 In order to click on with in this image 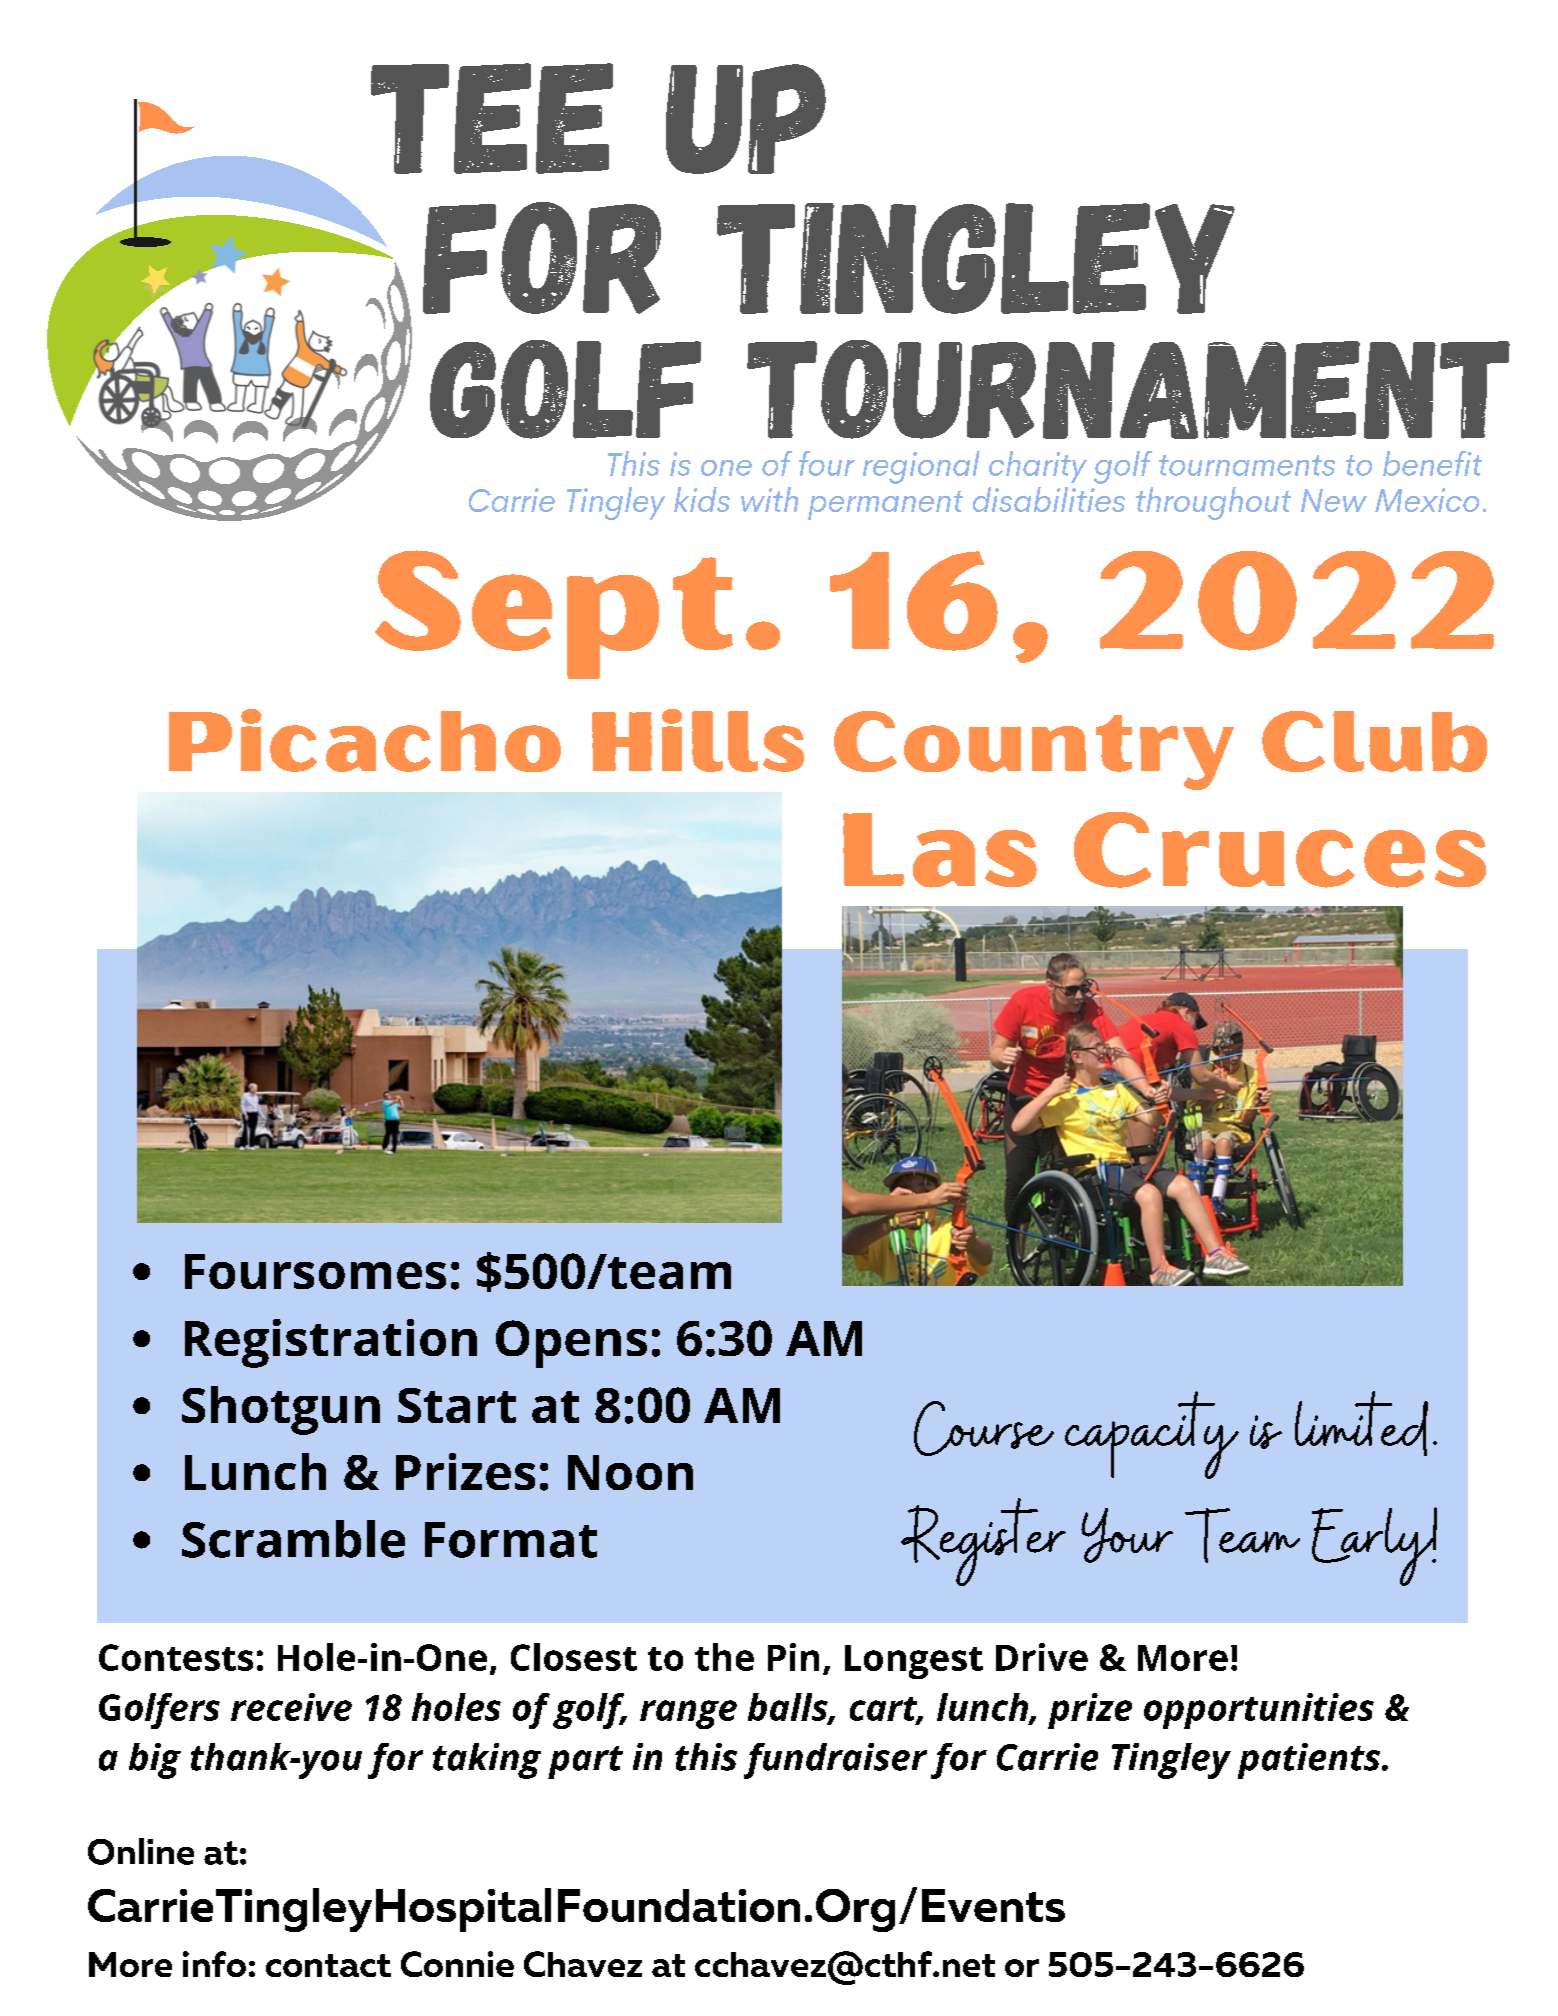, I will do `click(769, 499)`.
